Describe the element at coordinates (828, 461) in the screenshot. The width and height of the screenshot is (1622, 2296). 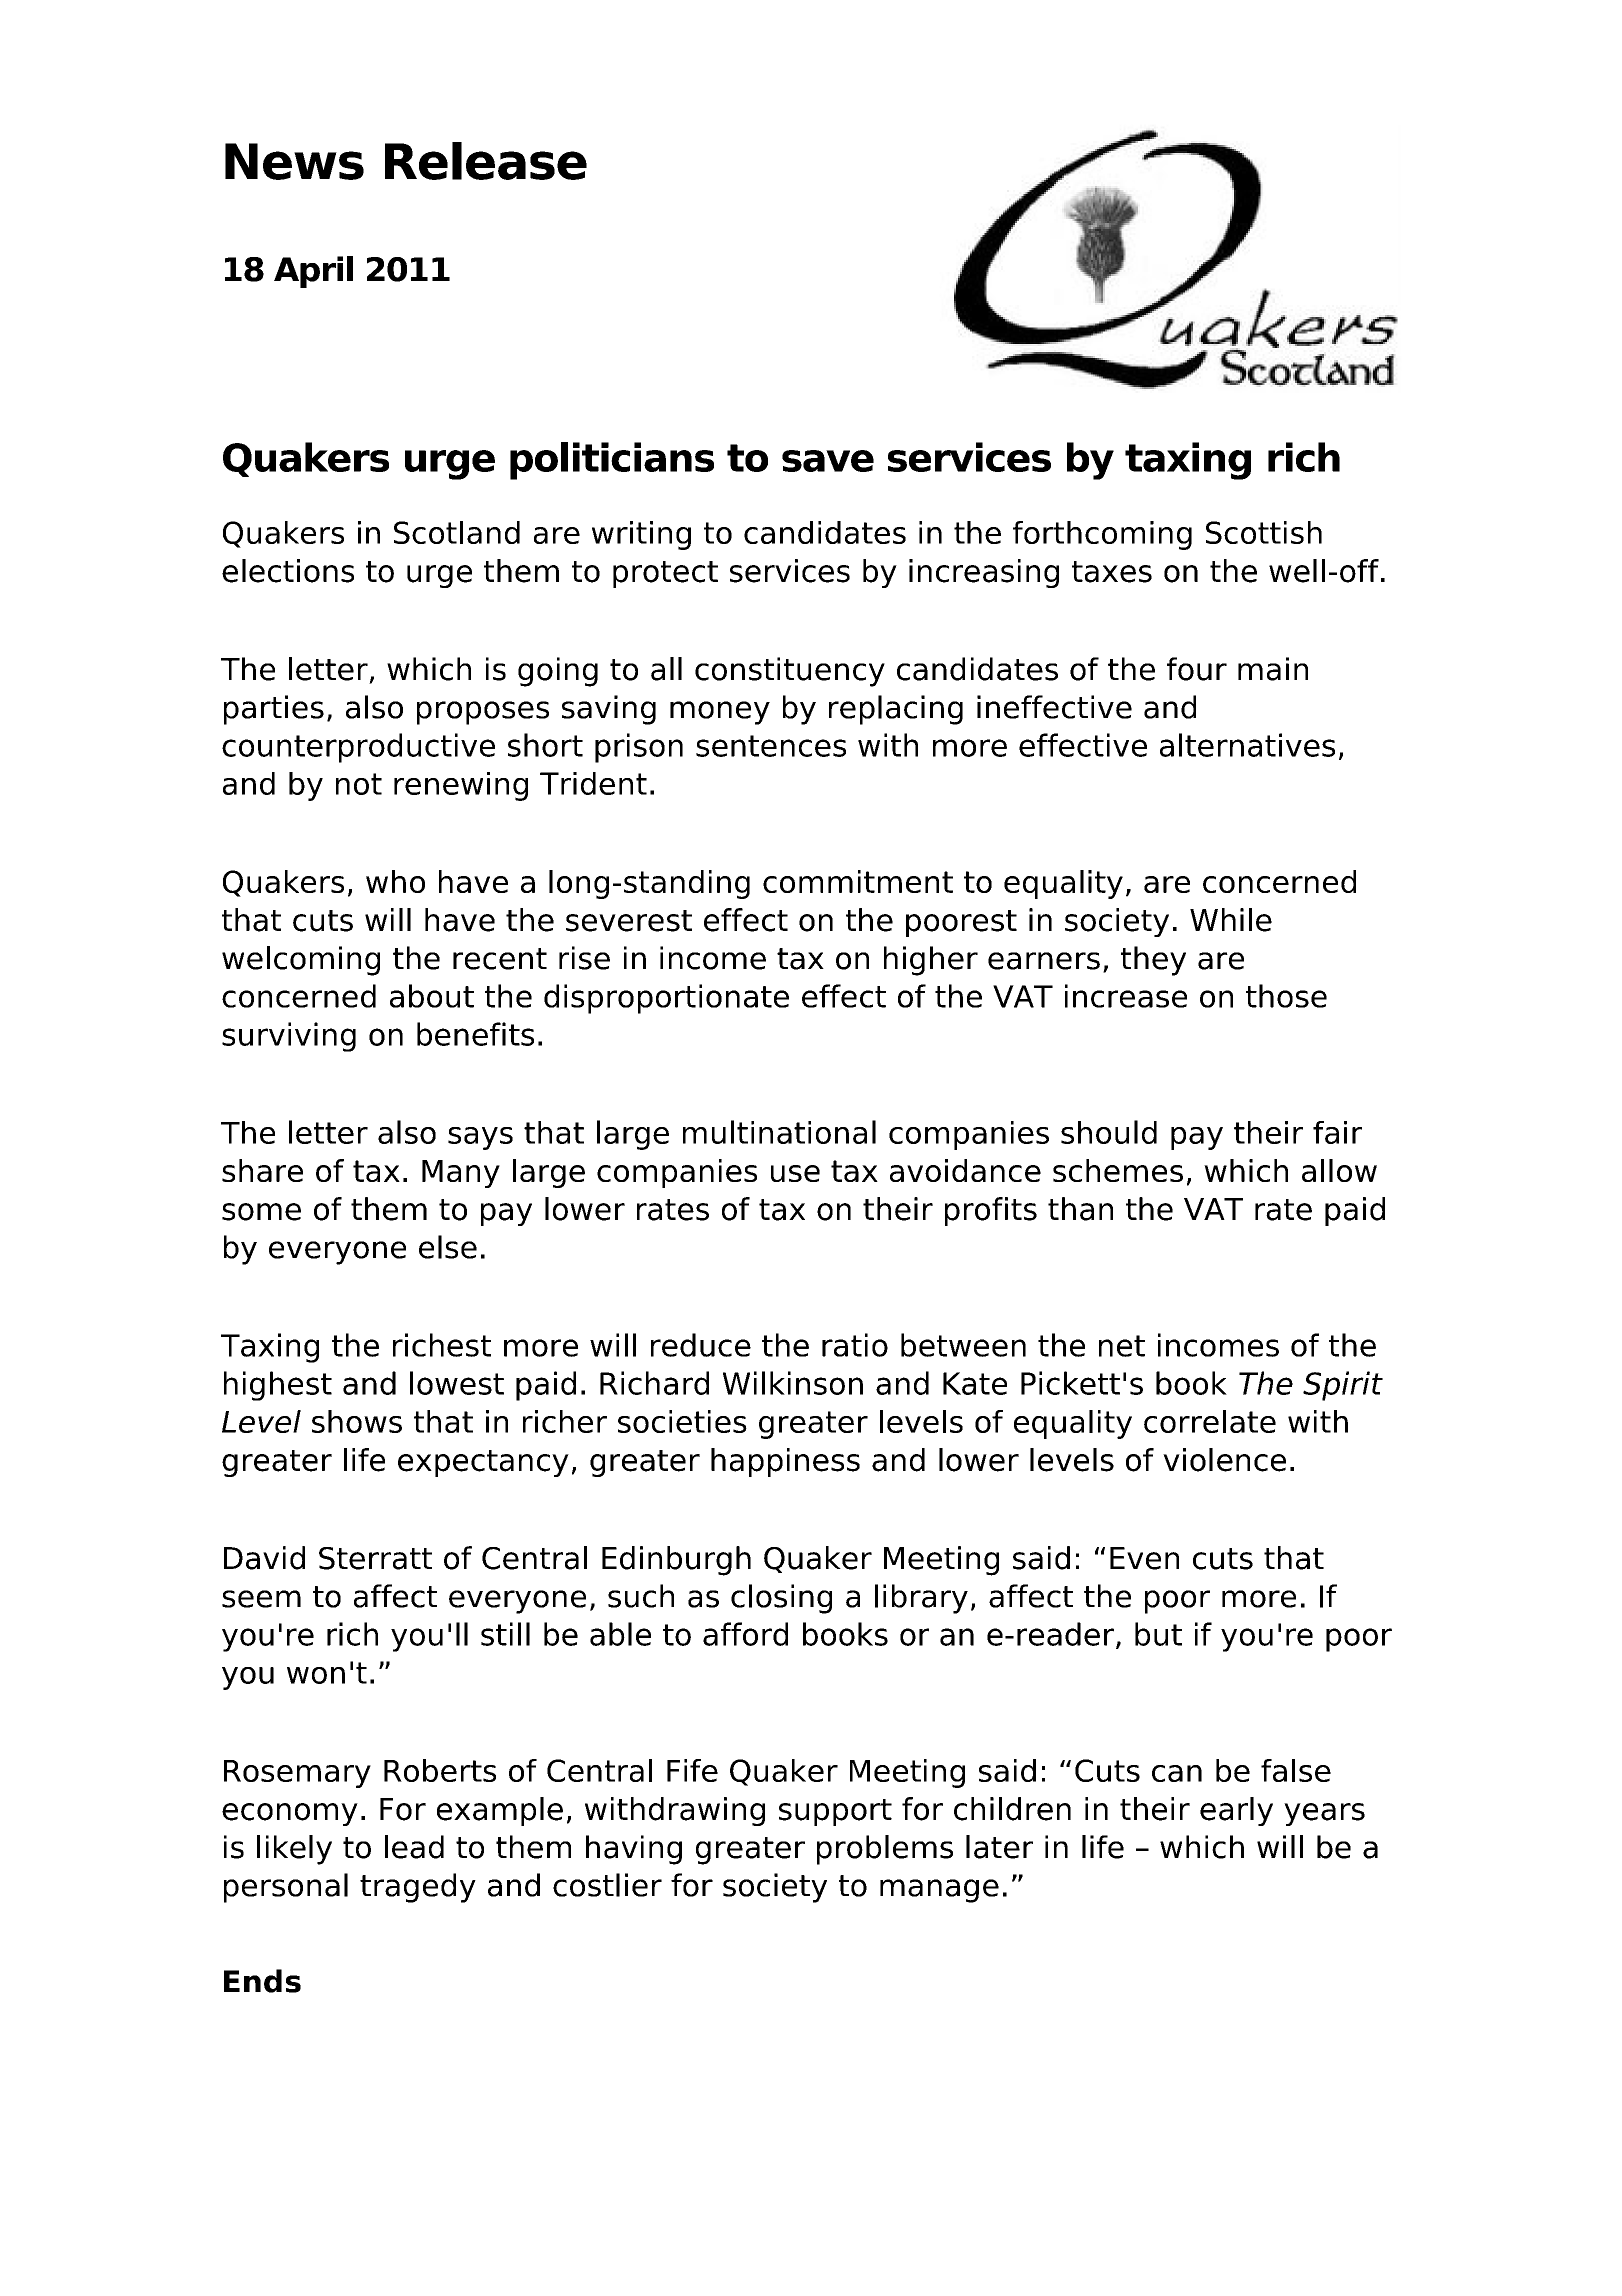
I see `save` at that location.
